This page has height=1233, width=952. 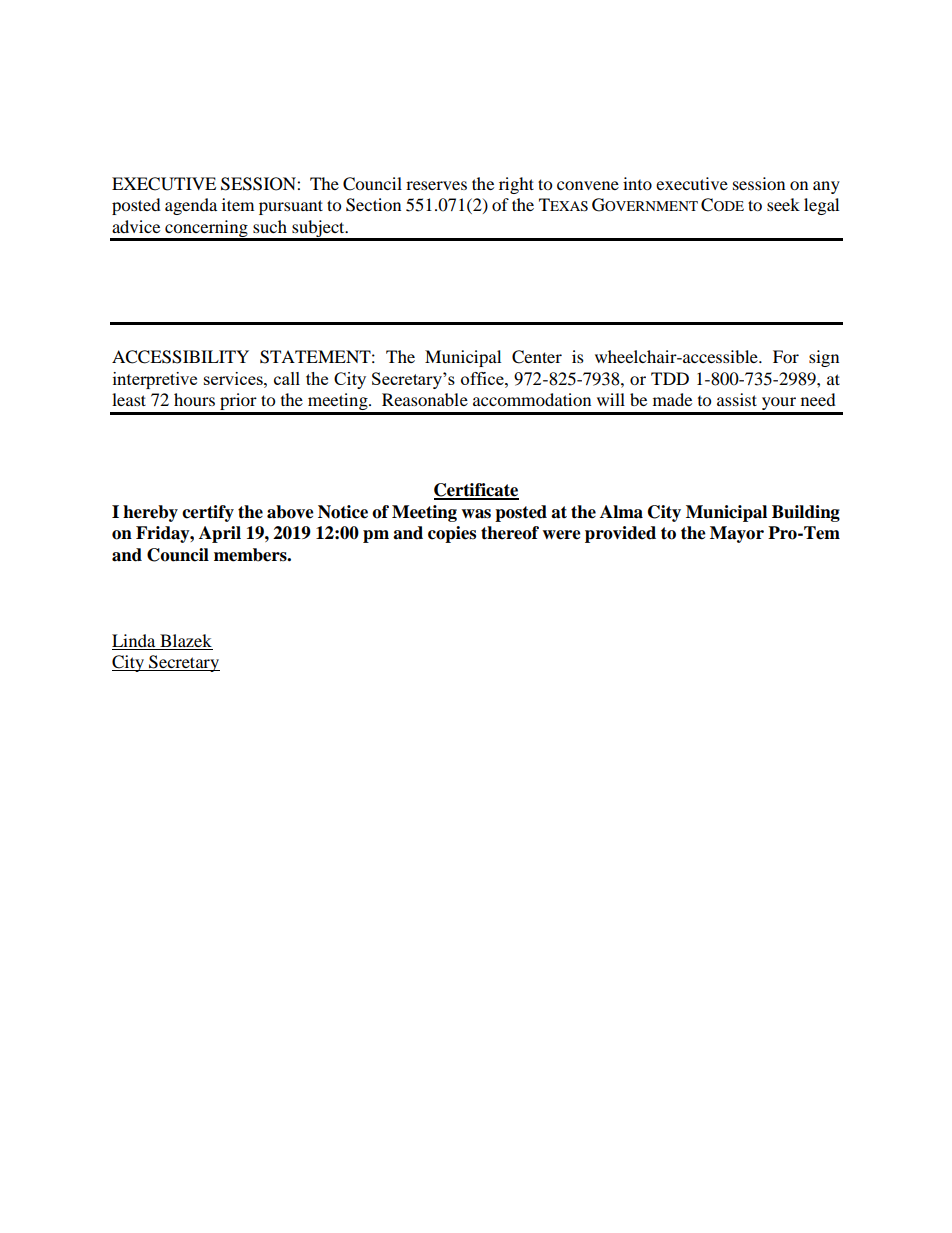 I want to click on Linda, so click(x=133, y=640).
